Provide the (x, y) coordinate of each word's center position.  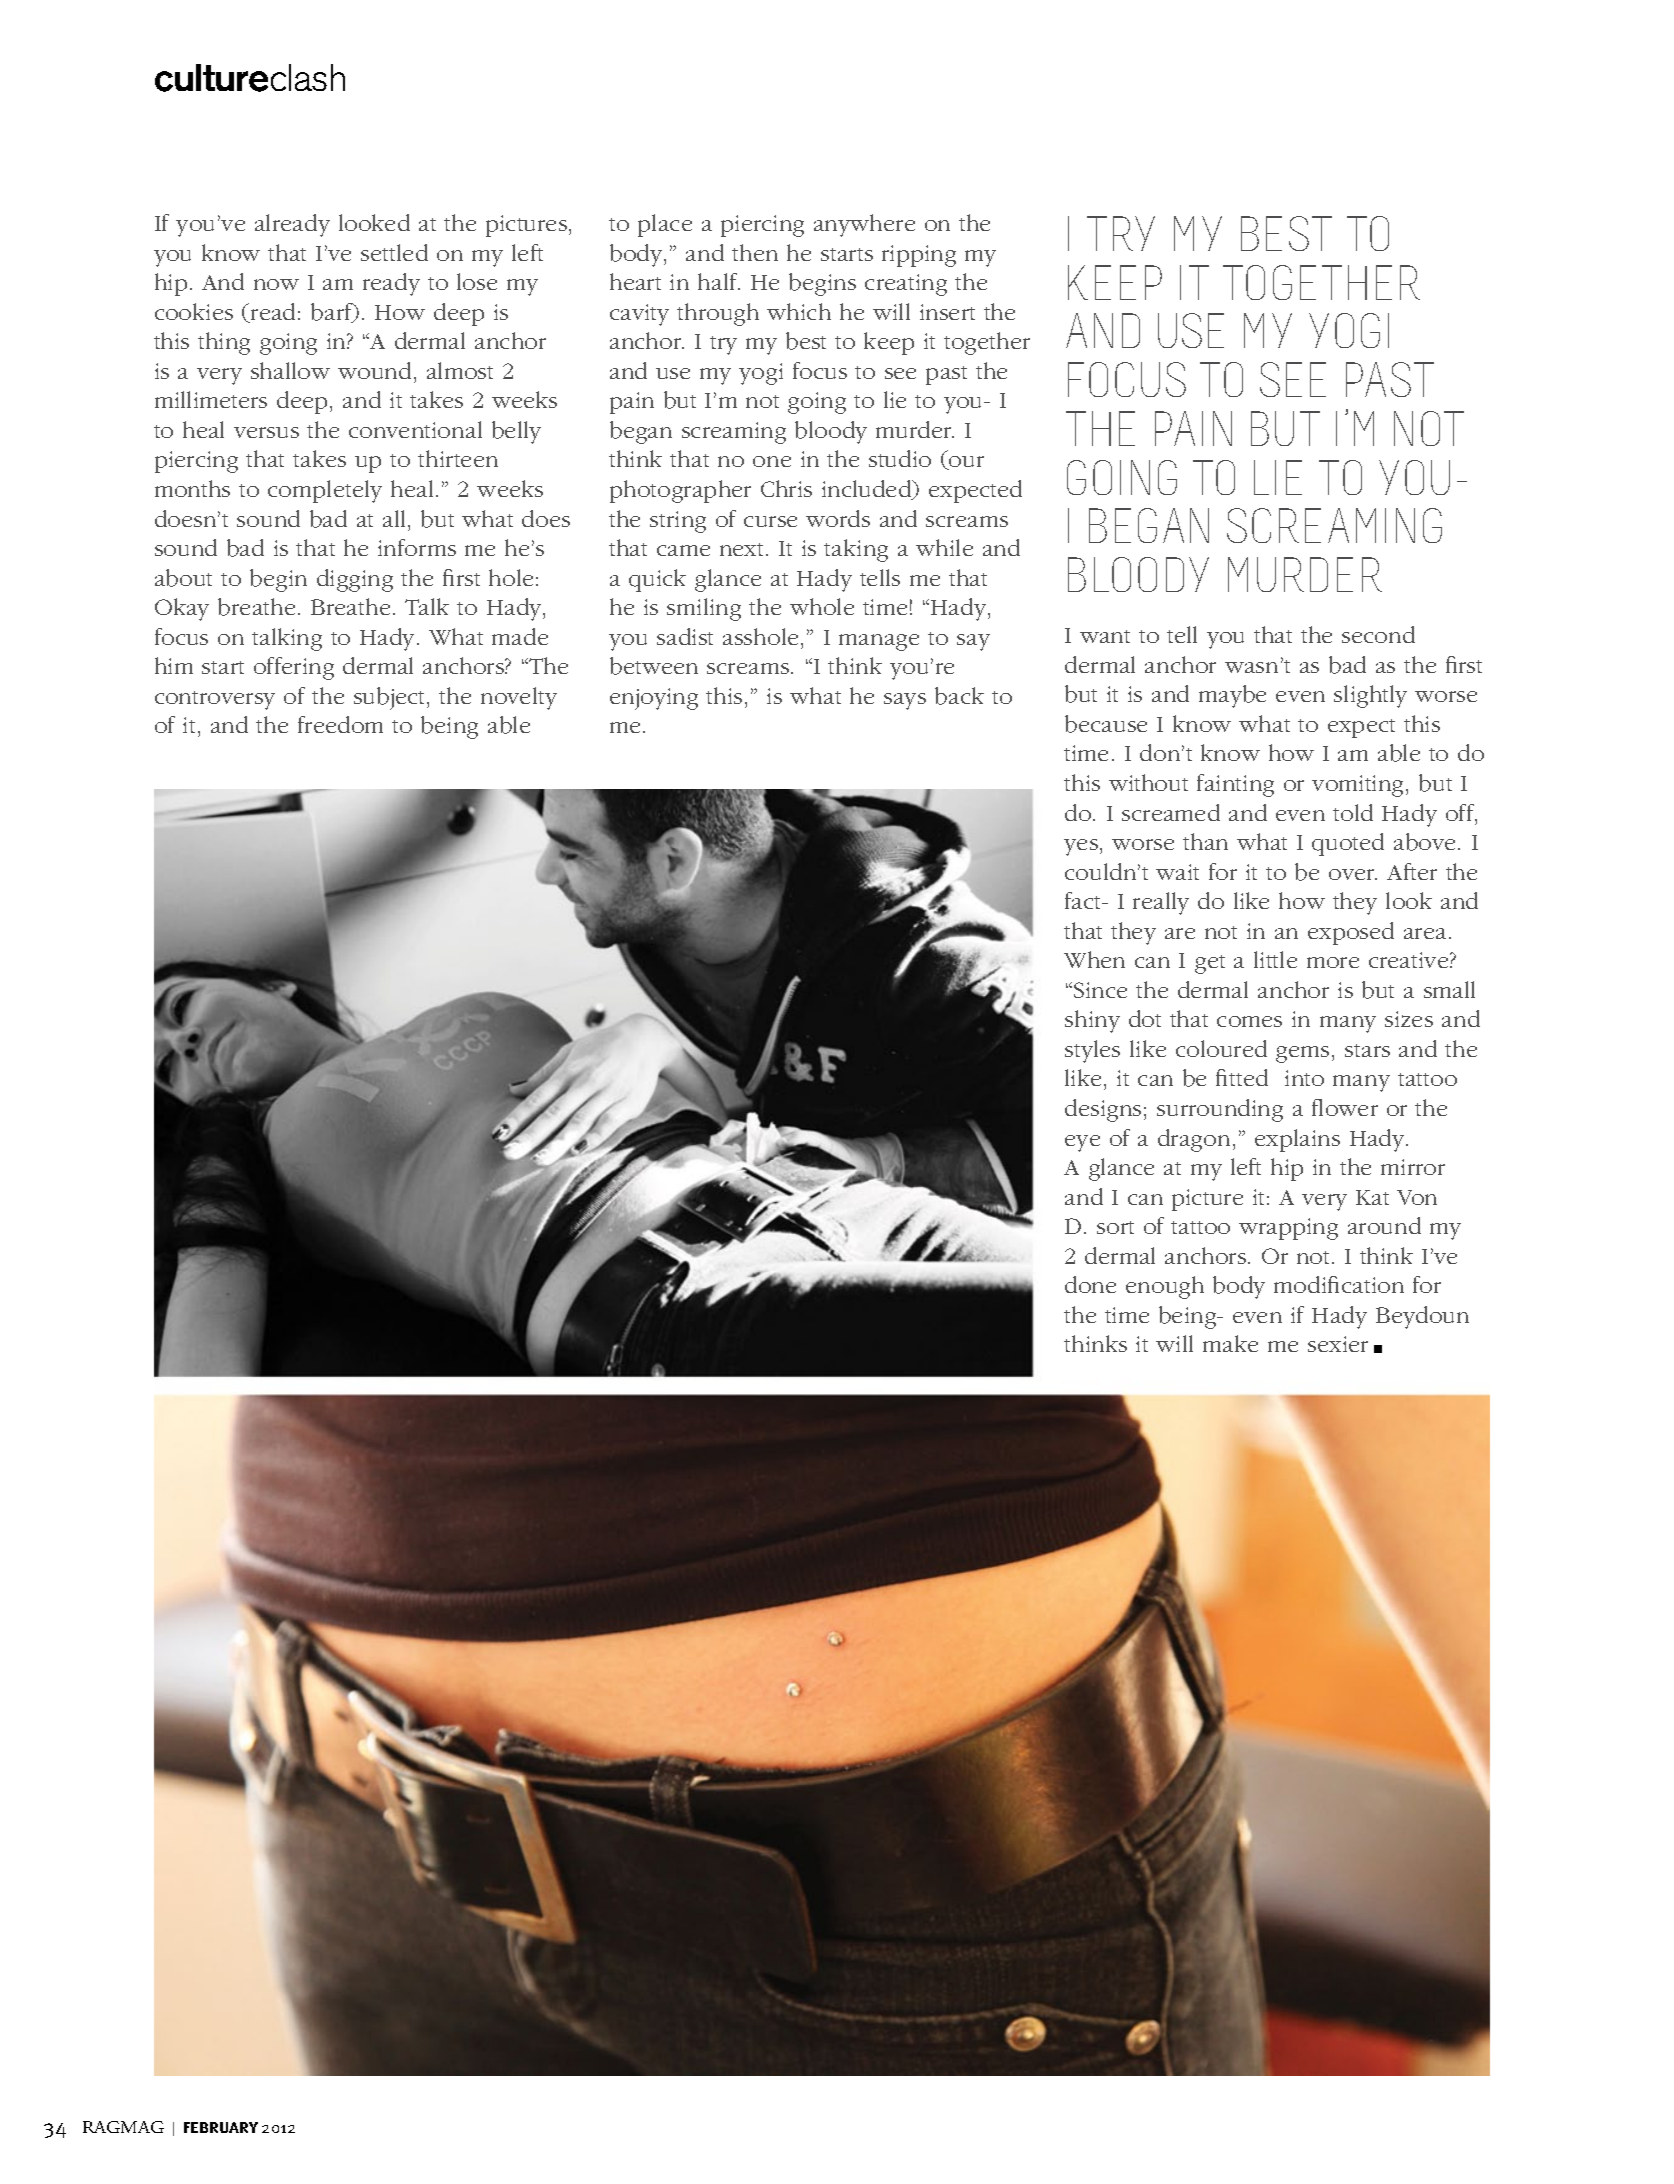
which (799, 311)
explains (1297, 1140)
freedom (340, 724)
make (1230, 1343)
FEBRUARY (221, 2127)
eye (1082, 1143)
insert (947, 312)
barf (333, 313)
